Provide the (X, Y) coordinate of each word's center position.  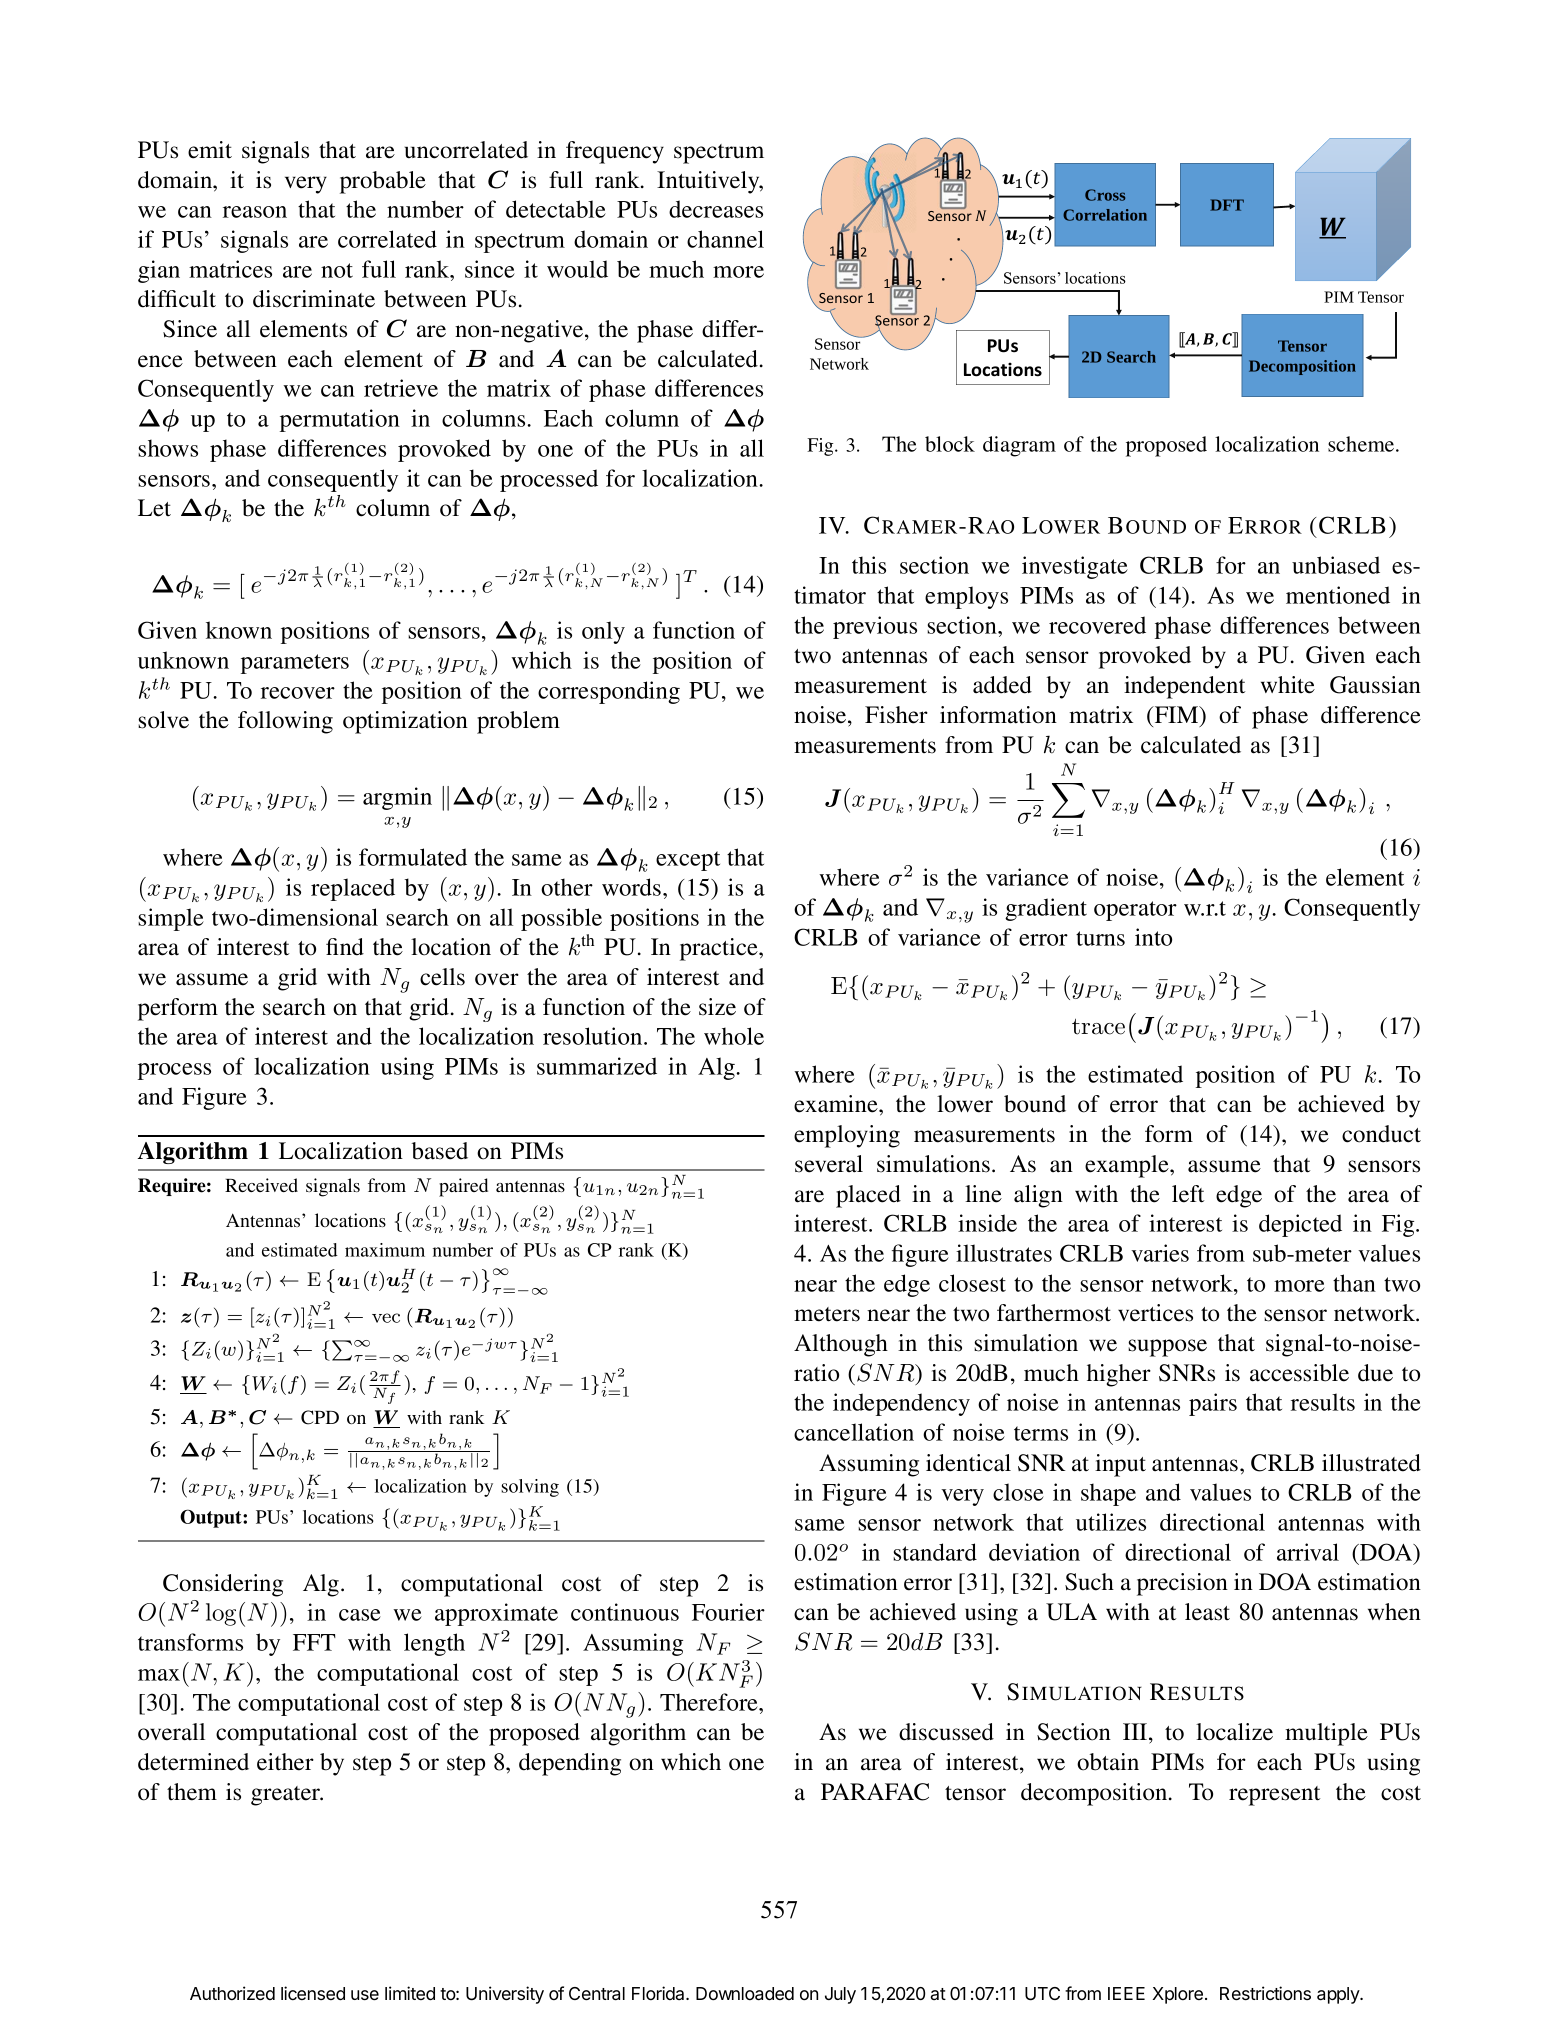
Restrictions (1265, 1993)
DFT (1227, 205)
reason (255, 212)
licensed (313, 1993)
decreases (716, 209)
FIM (1176, 716)
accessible (1299, 1373)
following (285, 722)
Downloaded (745, 1993)
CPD (320, 1417)
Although (841, 1345)
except (688, 861)
